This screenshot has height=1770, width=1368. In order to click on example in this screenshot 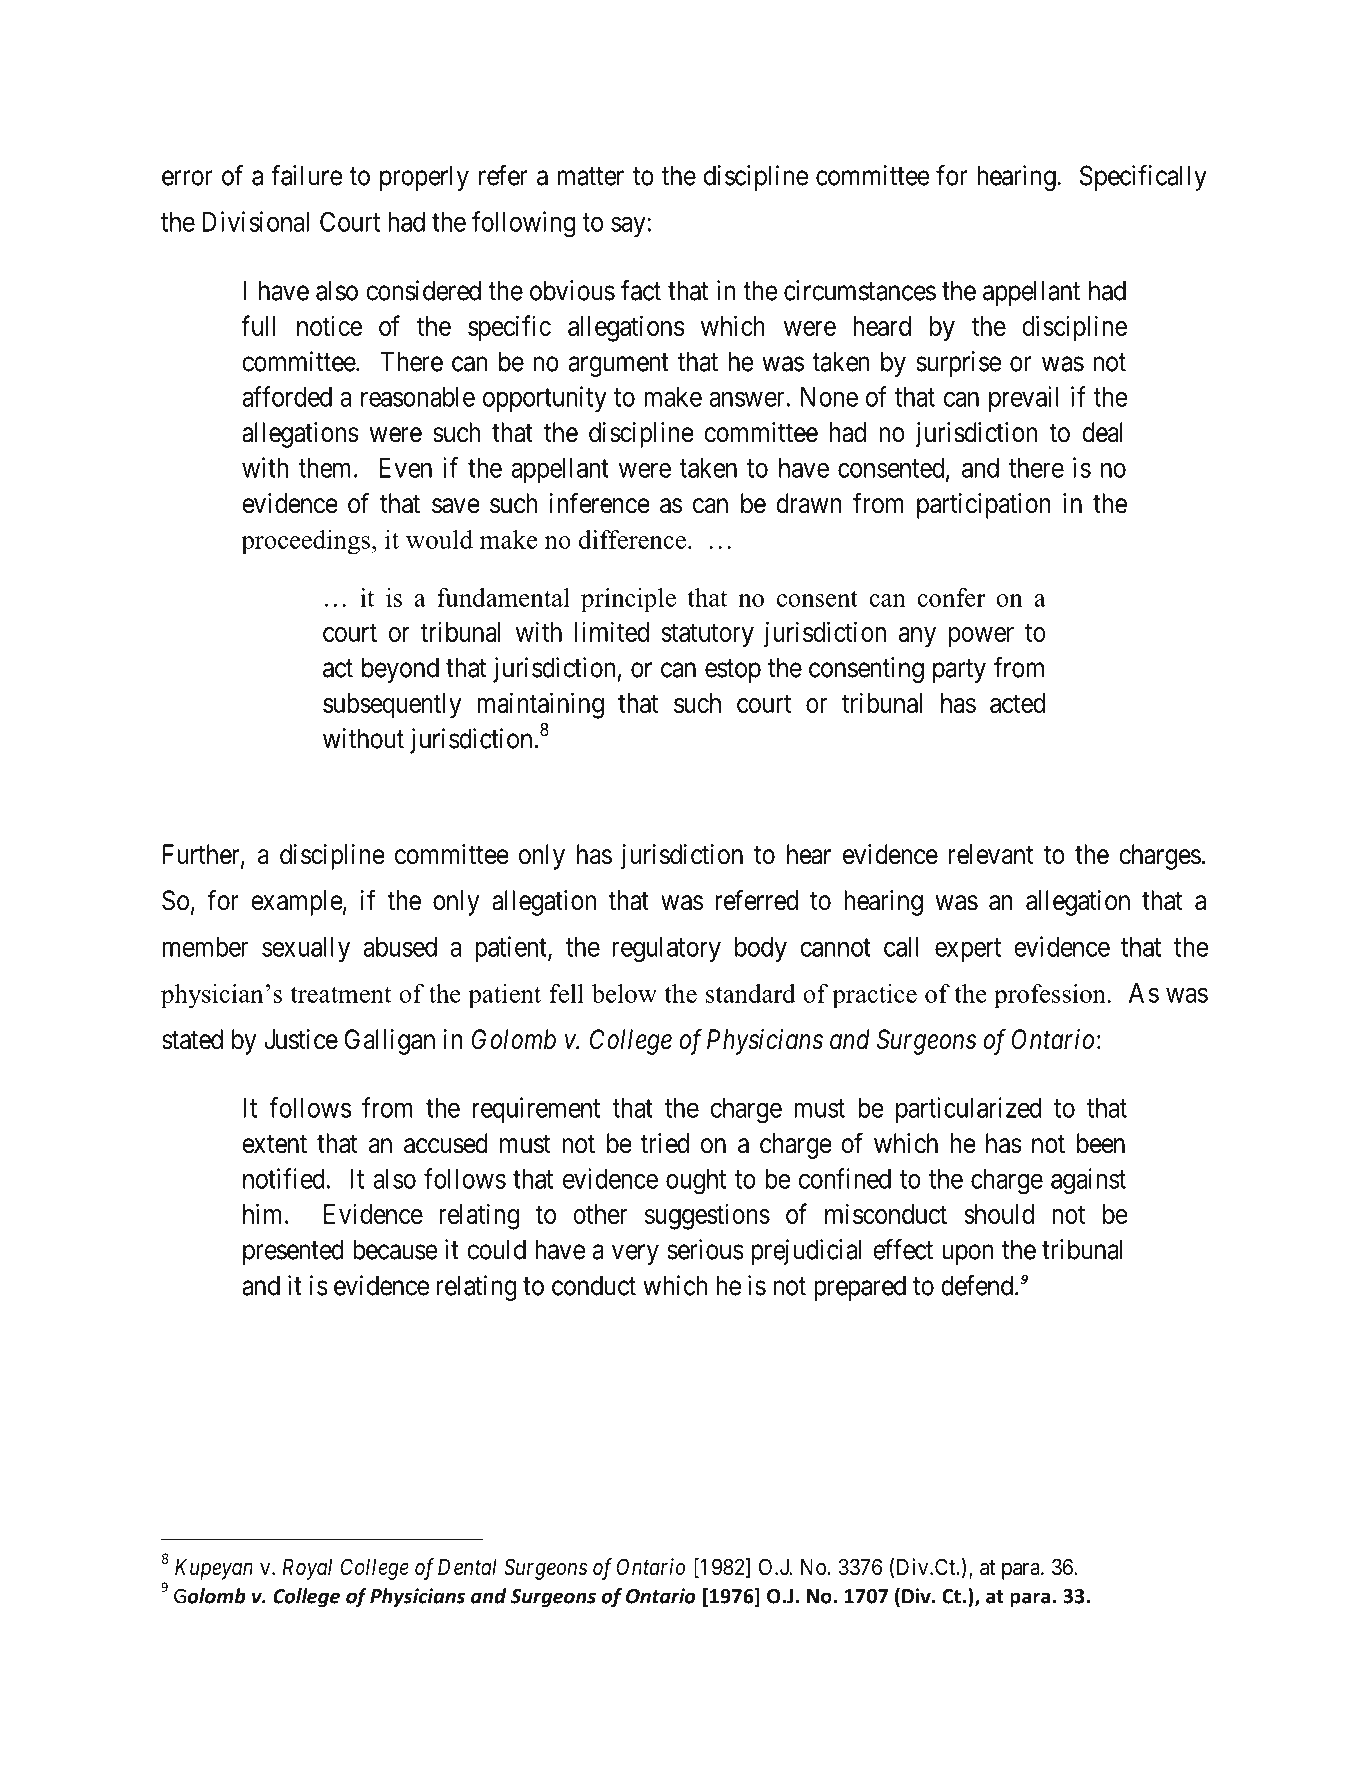, I will do `click(297, 903)`.
